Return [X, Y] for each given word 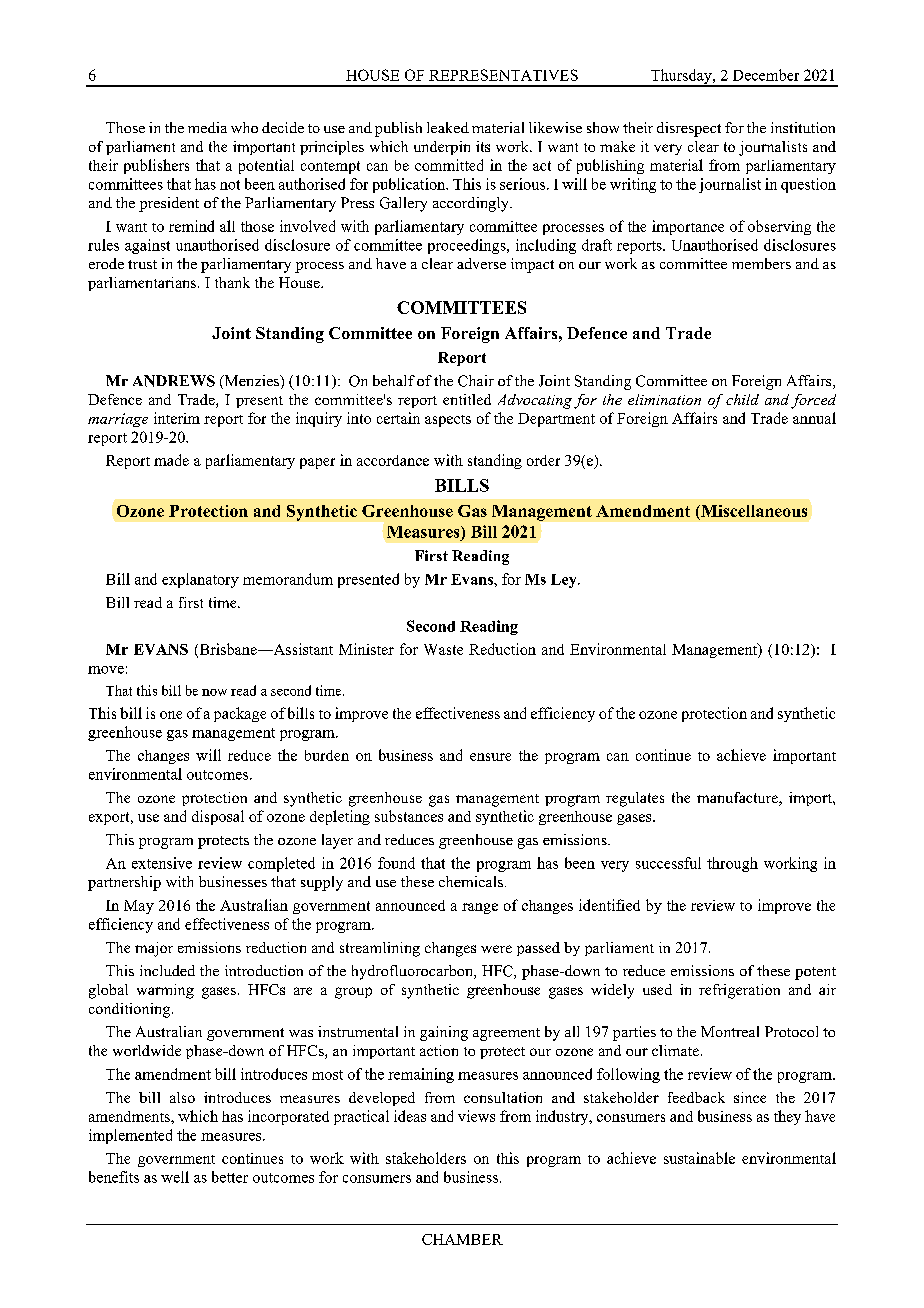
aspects [448, 421]
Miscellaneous [753, 512]
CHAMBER [462, 1239]
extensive [162, 863]
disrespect [689, 129]
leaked [448, 127]
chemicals [471, 881]
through [732, 864]
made [171, 460]
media [207, 127]
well [175, 1177]
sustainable [699, 1158]
